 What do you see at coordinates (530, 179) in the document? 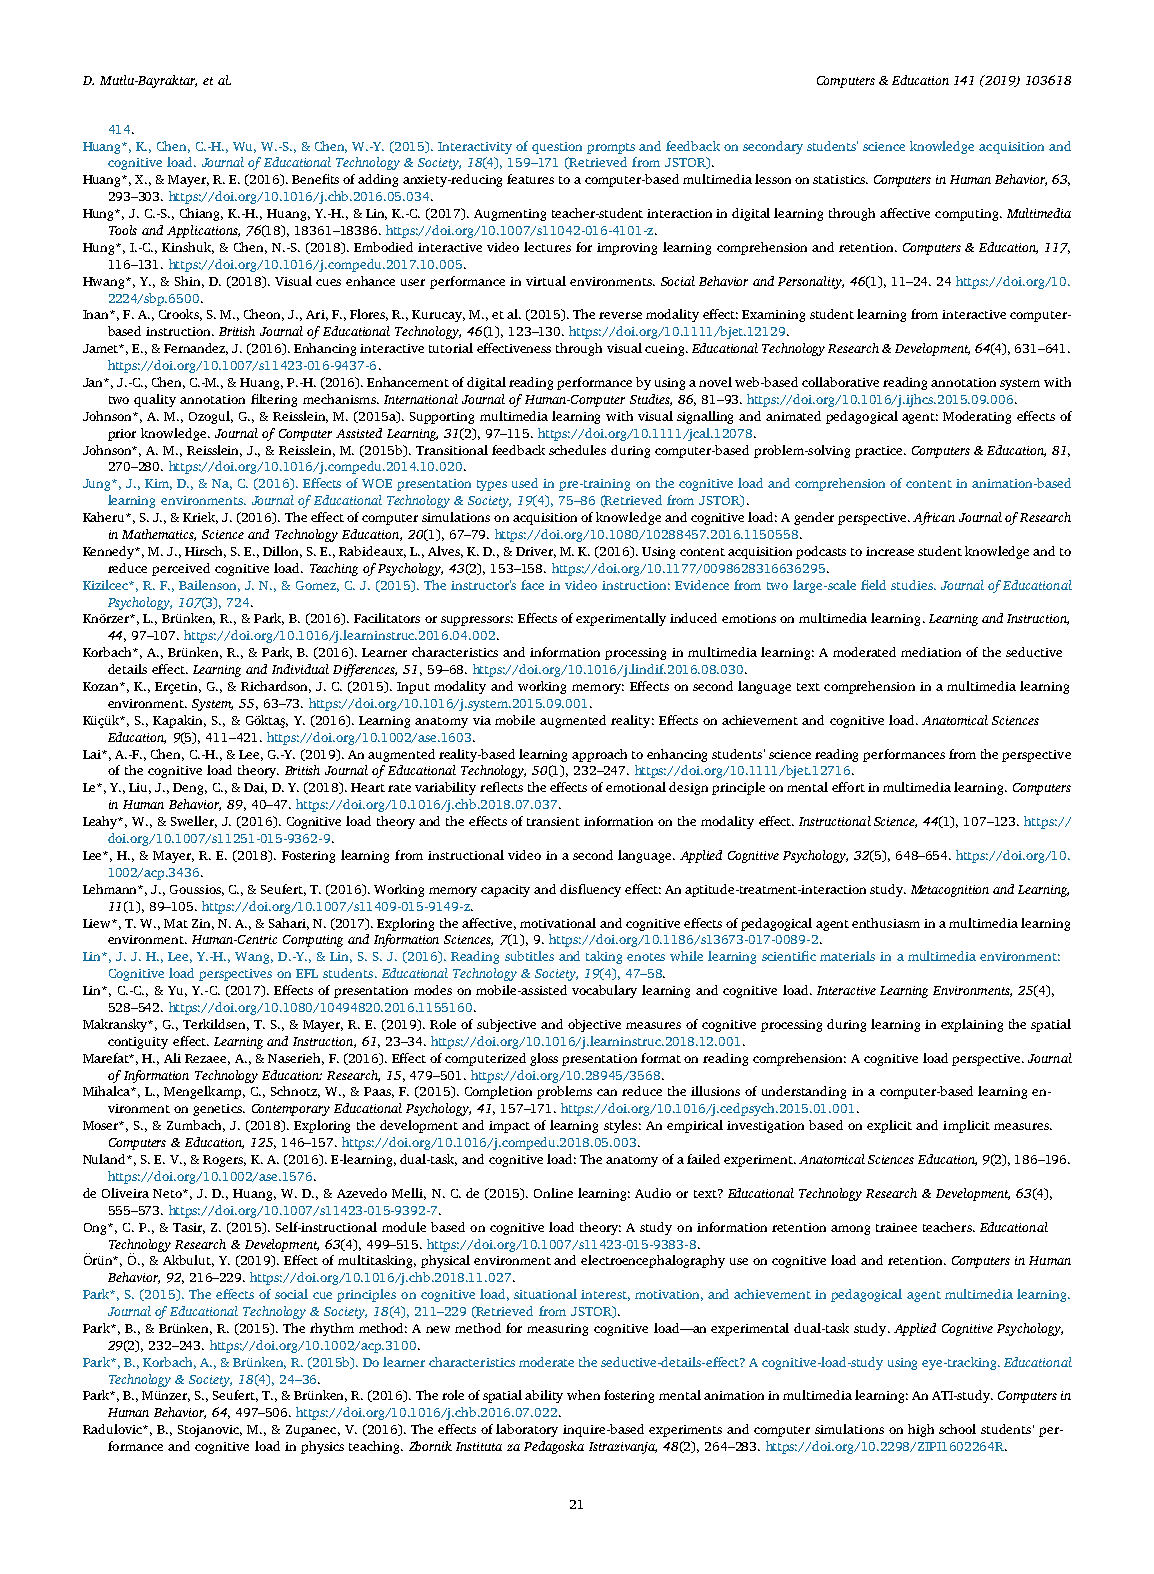
I see `features` at bounding box center [530, 179].
